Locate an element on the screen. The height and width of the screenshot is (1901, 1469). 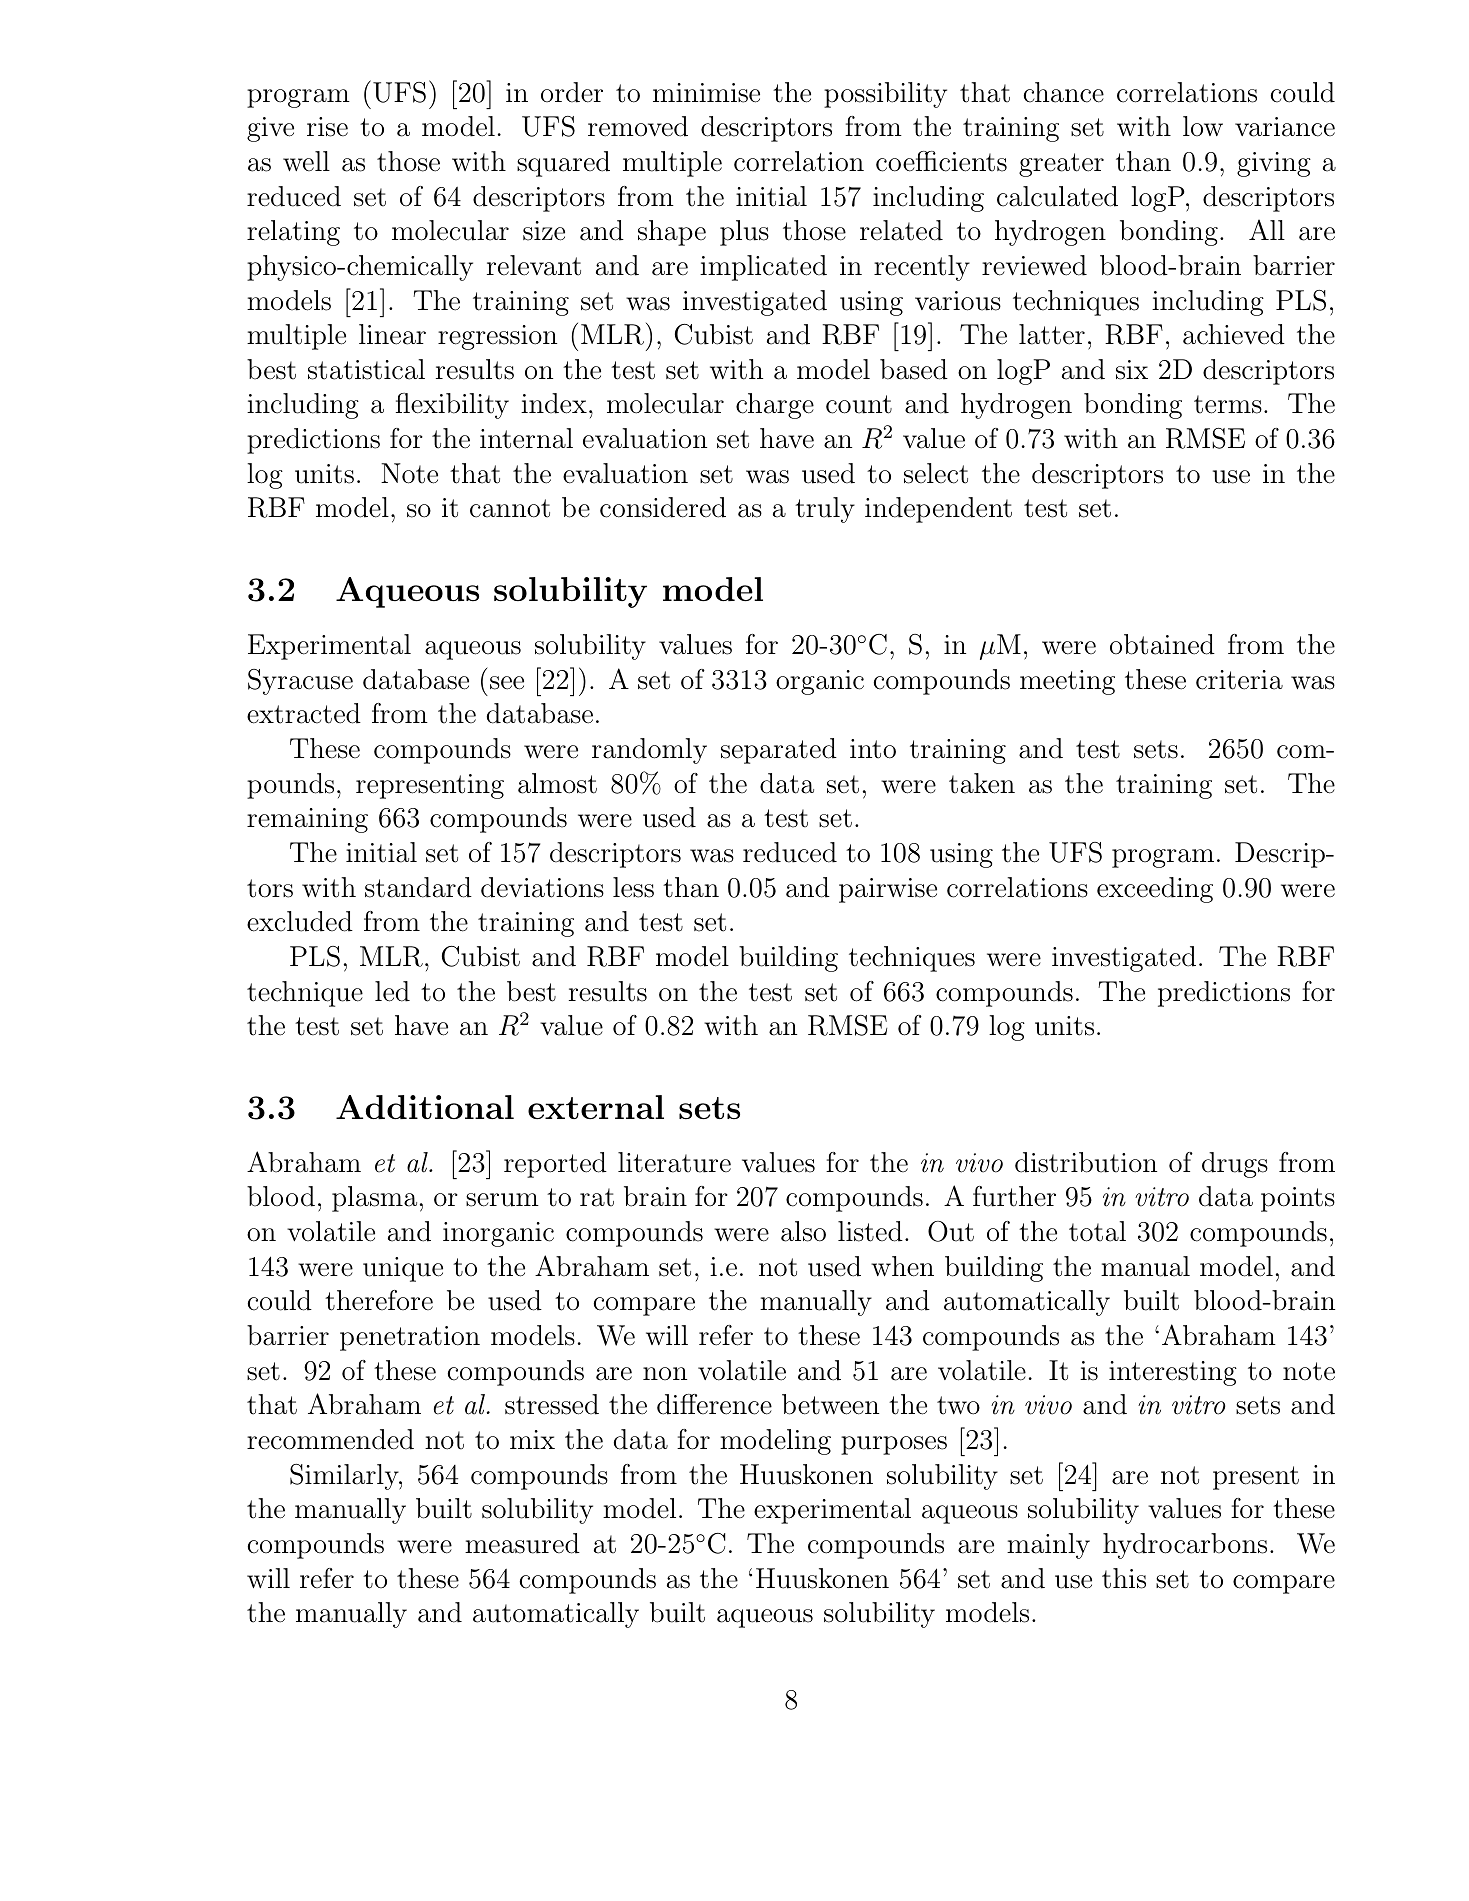
truly is located at coordinates (825, 510).
